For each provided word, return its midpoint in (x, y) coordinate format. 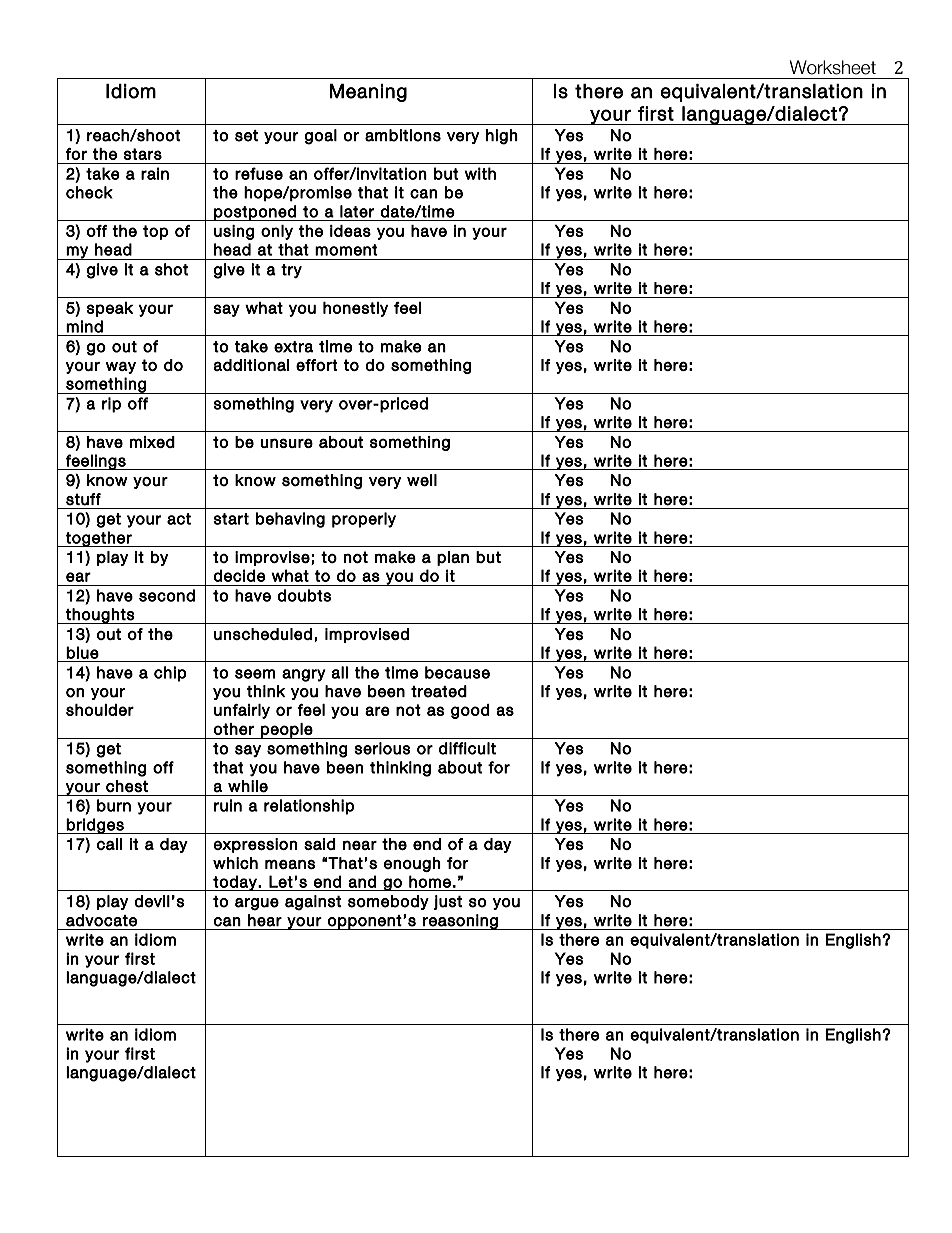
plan (453, 558)
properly (364, 520)
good (470, 711)
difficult (467, 748)
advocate (101, 920)
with (480, 173)
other (233, 729)
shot (171, 269)
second (167, 595)
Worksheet (832, 67)
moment (346, 250)
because (457, 672)
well (422, 480)
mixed (152, 442)
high (502, 137)
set (246, 136)
